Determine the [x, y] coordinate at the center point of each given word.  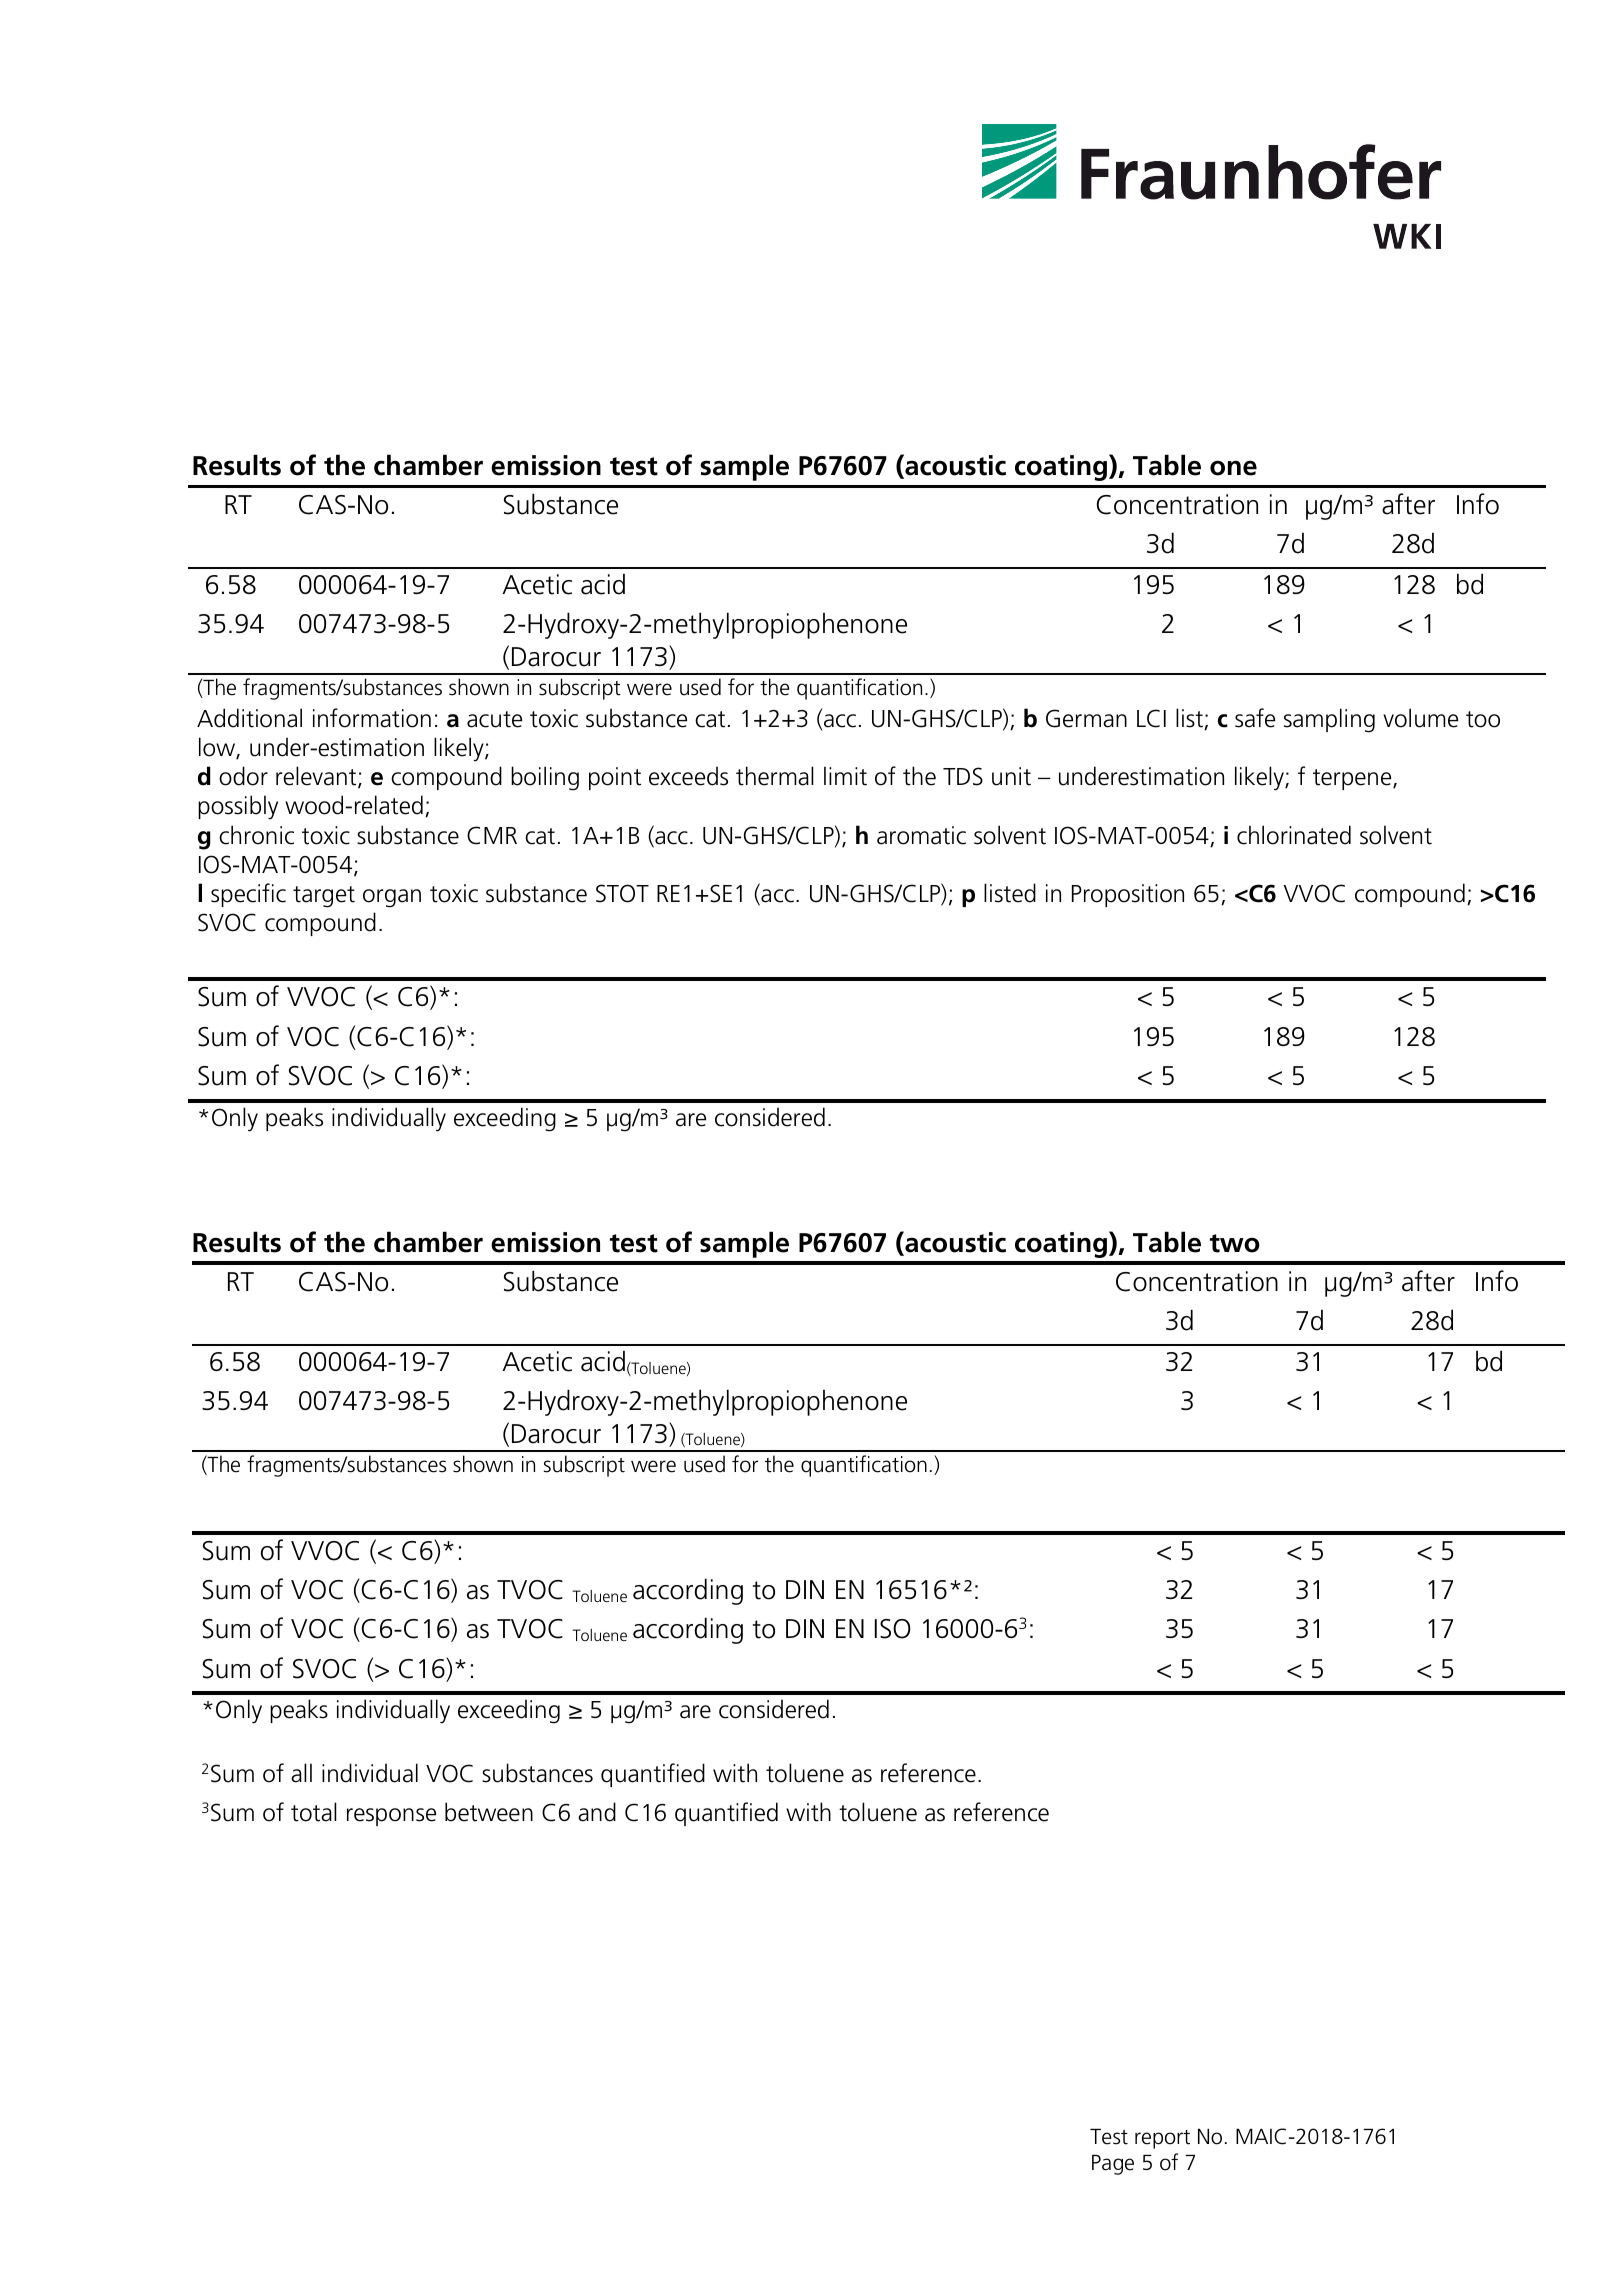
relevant [317, 777]
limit [845, 776]
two [1235, 1243]
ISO [893, 1629]
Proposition [1128, 895]
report [1162, 2139]
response [391, 1817]
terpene [1353, 779]
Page [1113, 2165]
